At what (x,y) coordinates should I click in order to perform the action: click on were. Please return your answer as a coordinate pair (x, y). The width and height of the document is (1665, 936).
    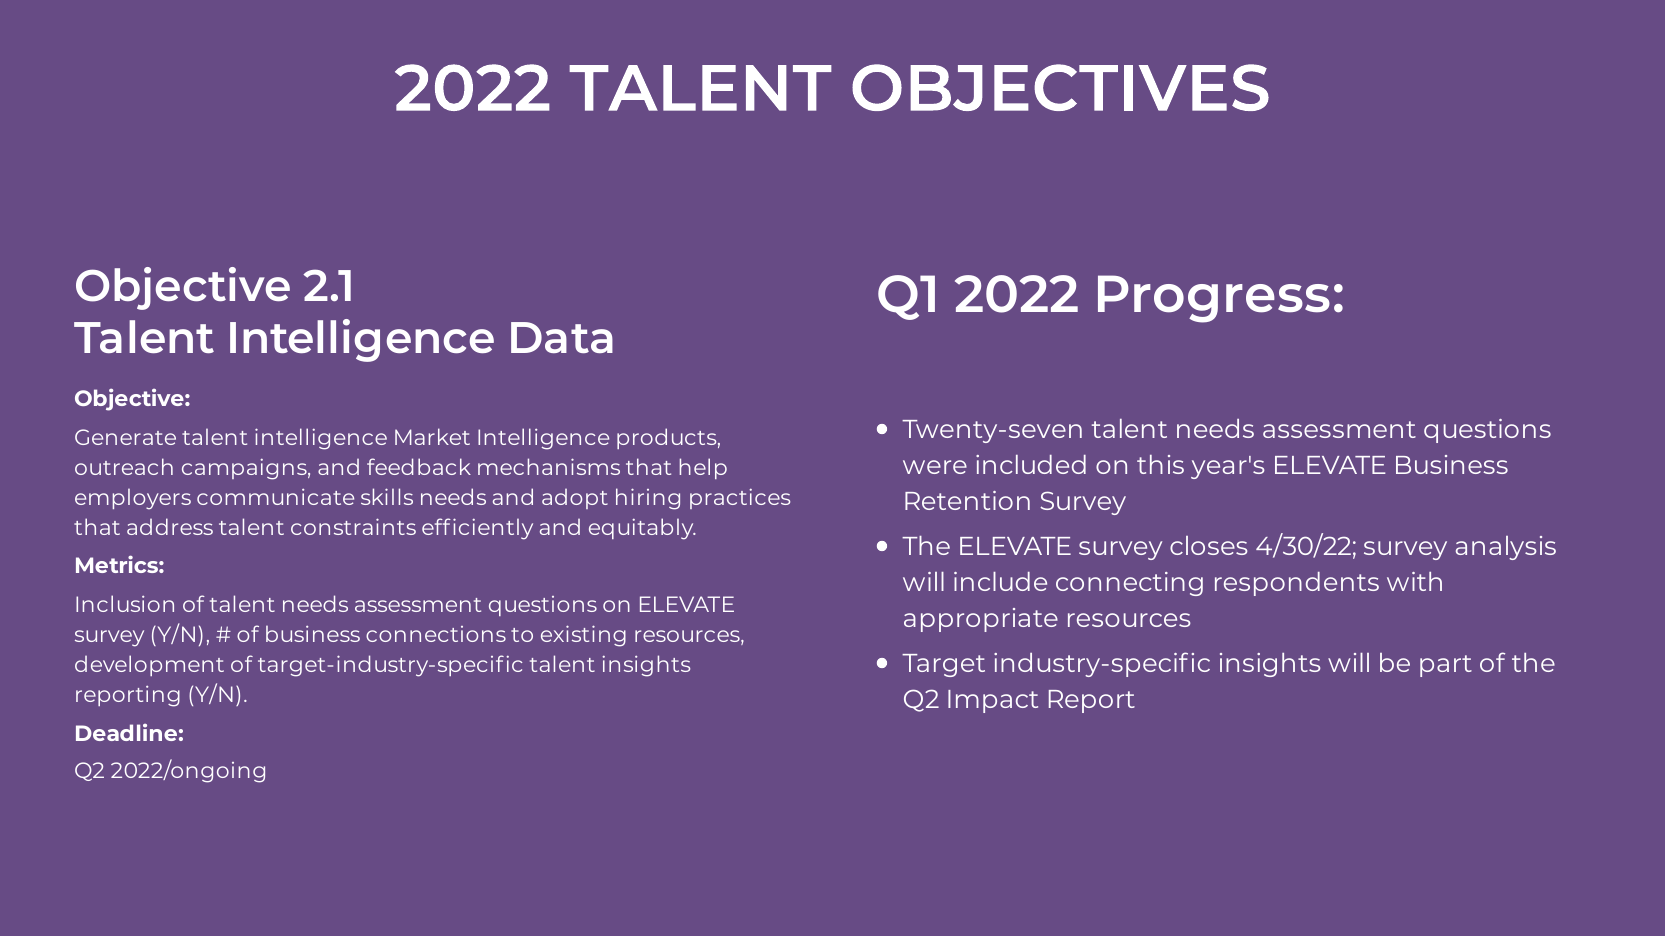
    Looking at the image, I should click on (935, 467).
